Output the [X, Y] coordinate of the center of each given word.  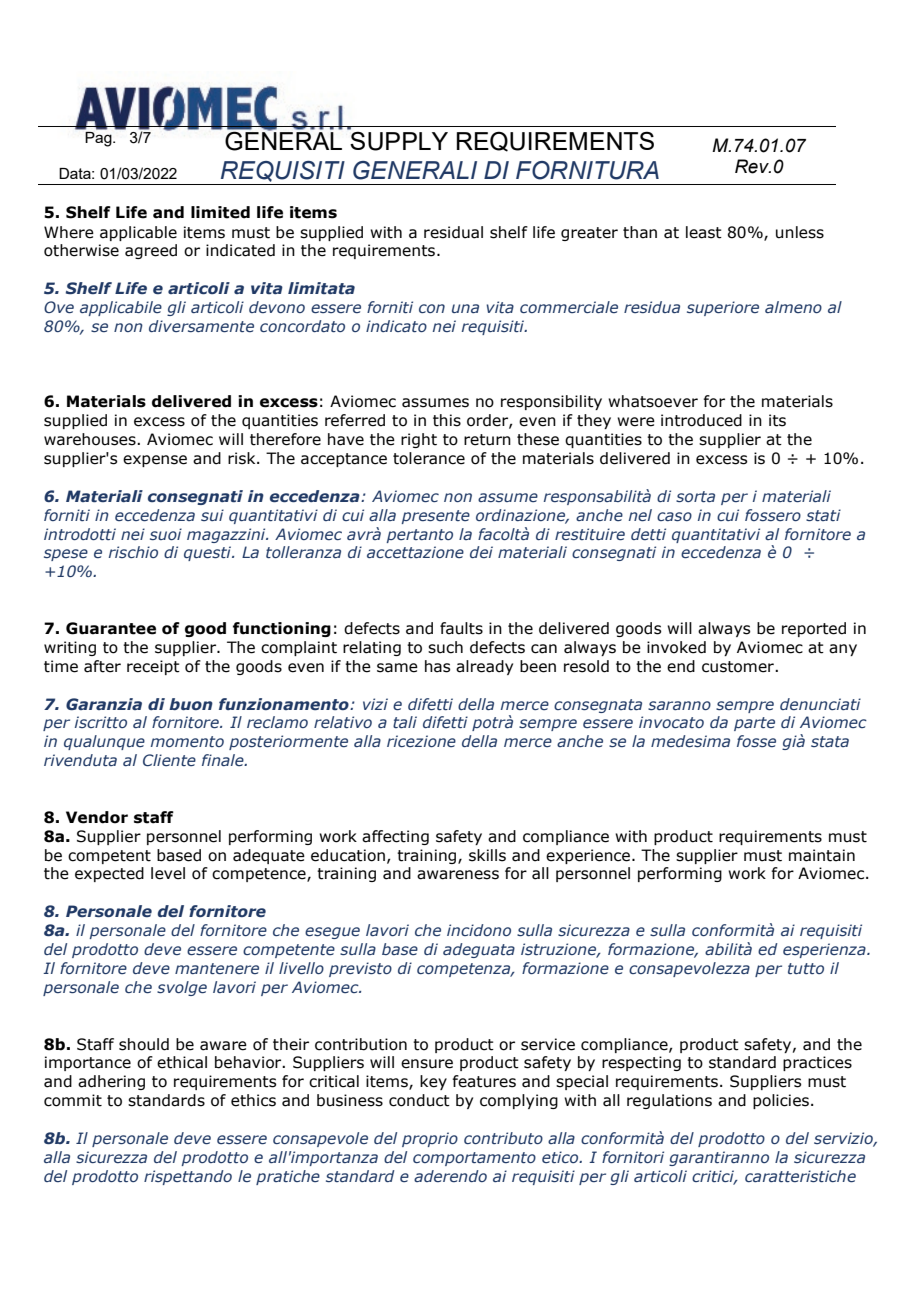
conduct [419, 1100]
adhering [111, 1082]
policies [781, 1101]
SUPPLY [399, 141]
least [704, 232]
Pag [99, 139]
